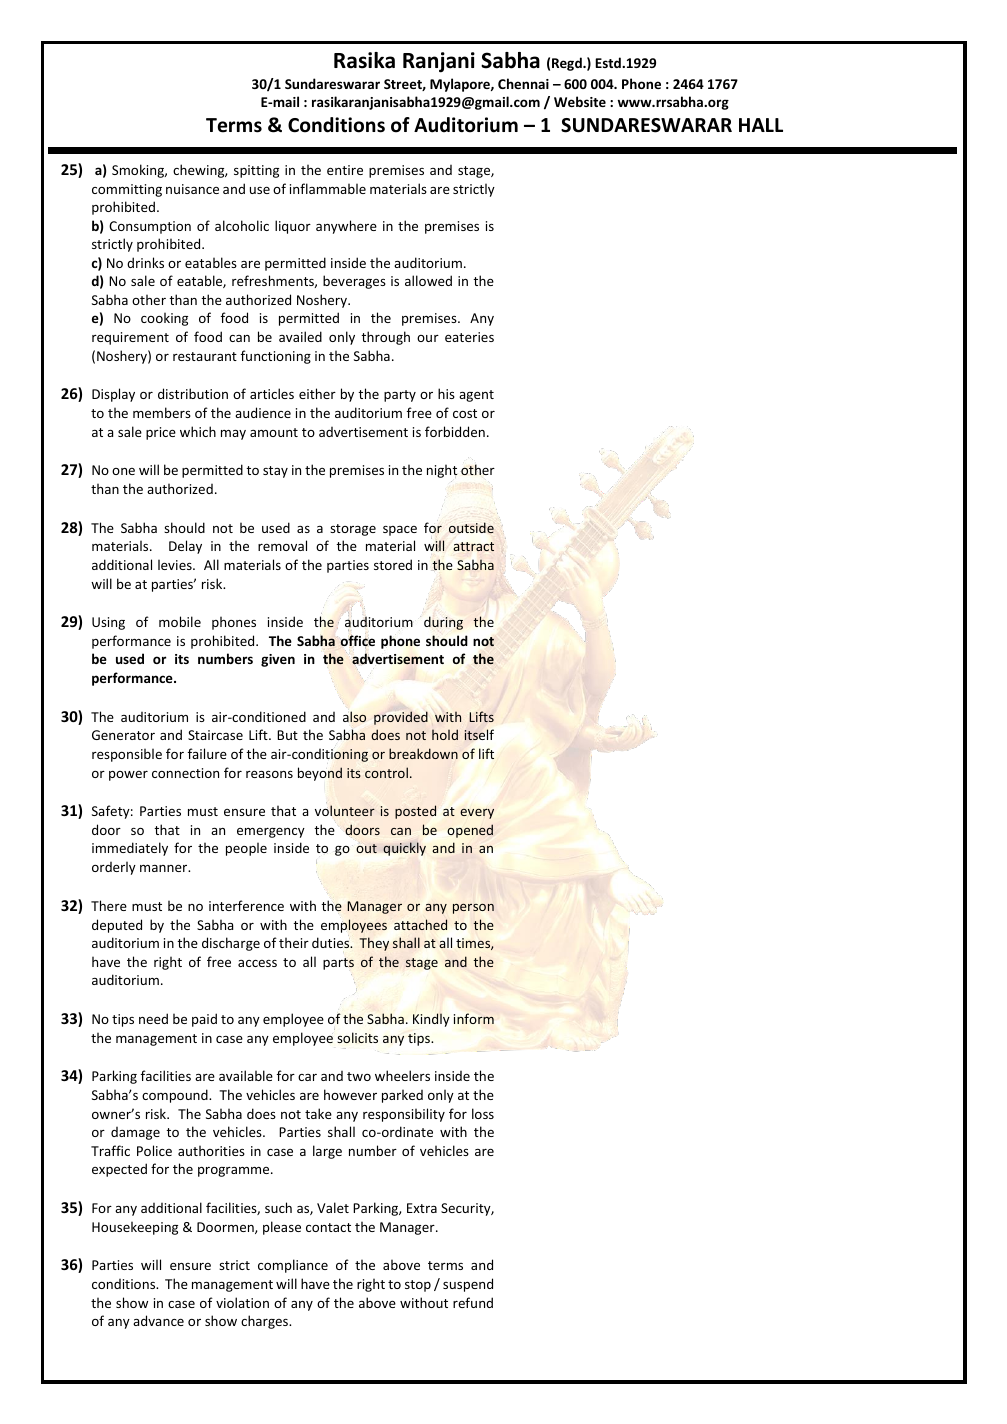  What do you see at coordinates (332, 942) in the screenshot?
I see `duties` at bounding box center [332, 942].
